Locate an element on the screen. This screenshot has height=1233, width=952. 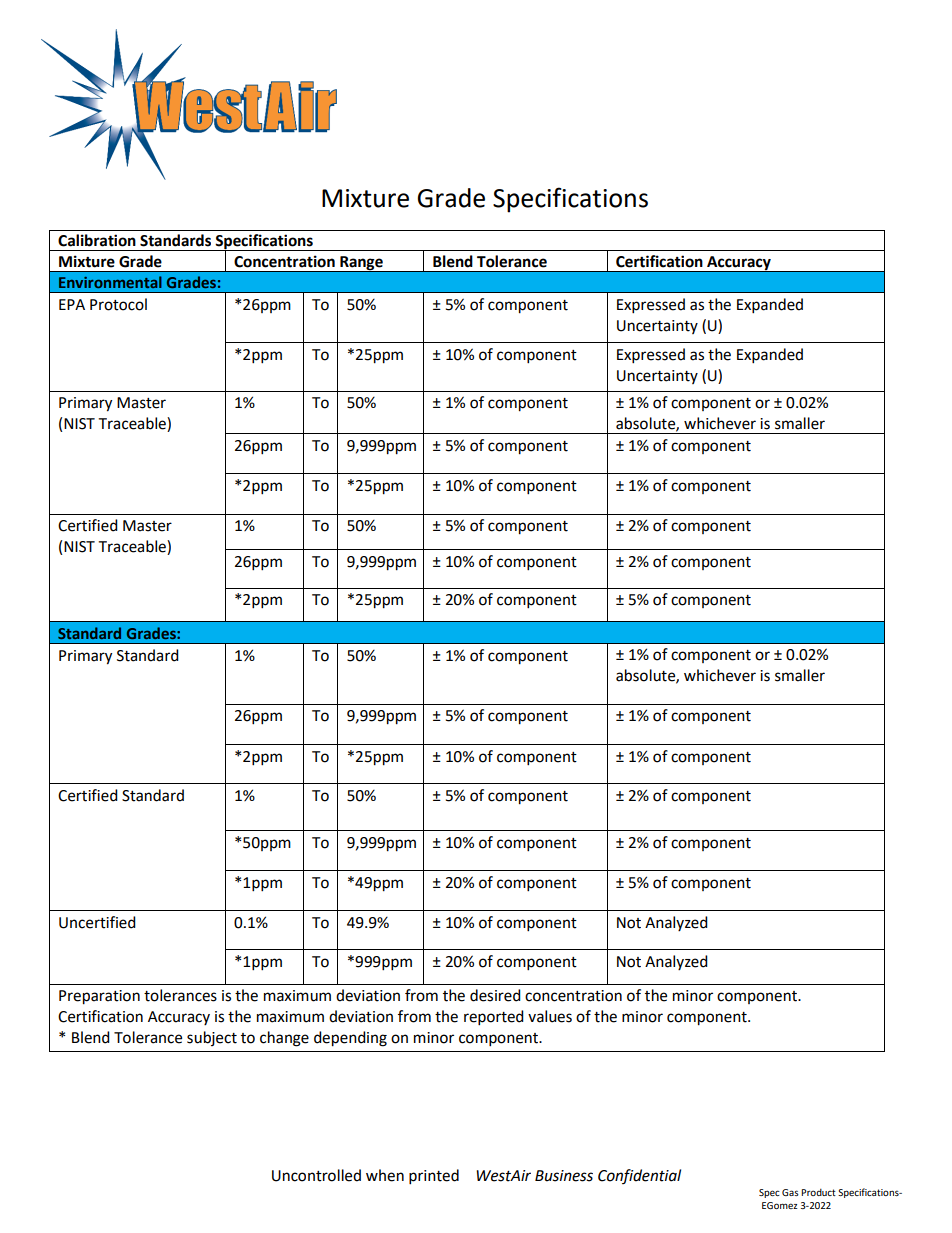
Uncontrolled is located at coordinates (316, 1175).
